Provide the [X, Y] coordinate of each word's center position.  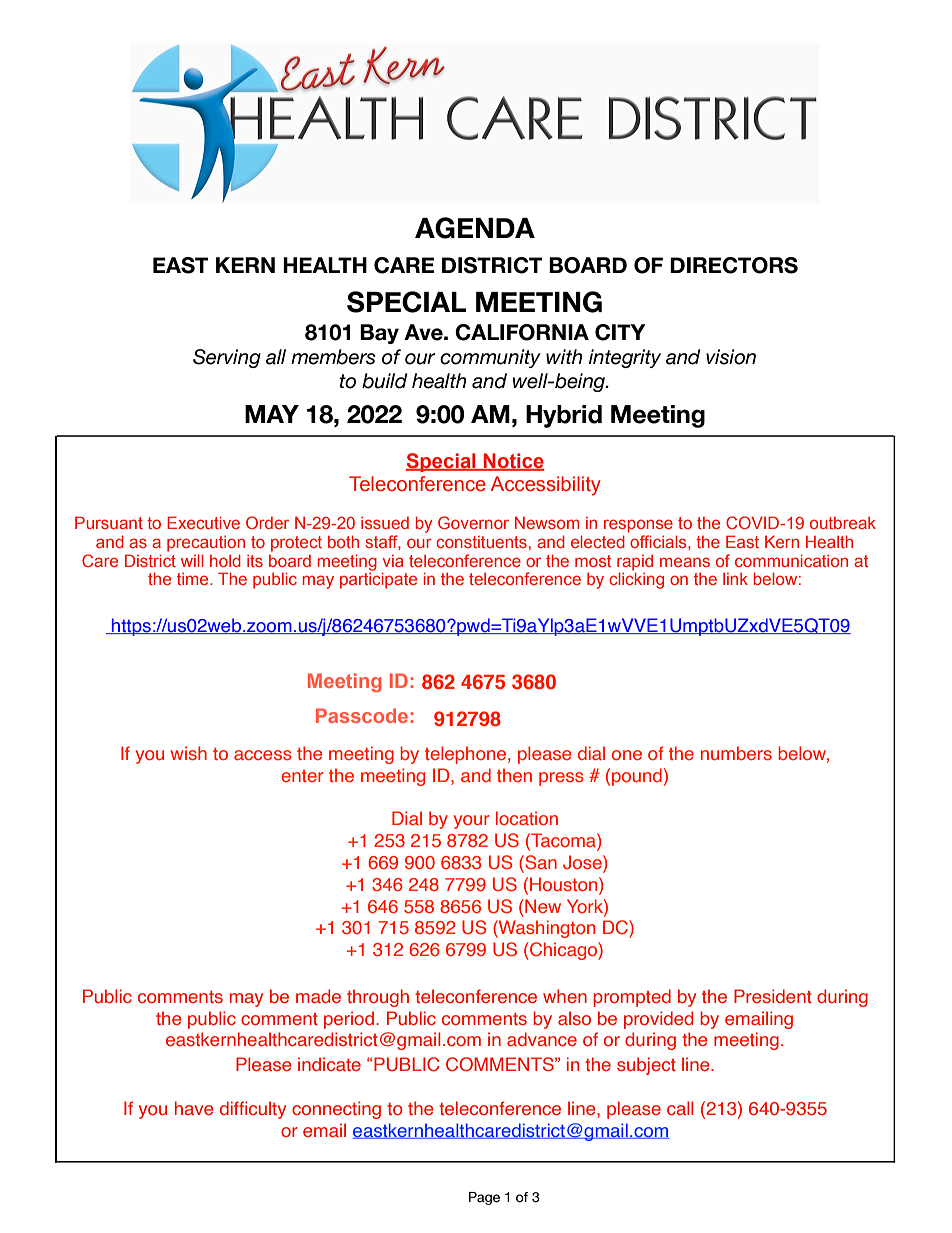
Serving [227, 358]
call [680, 1108]
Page [484, 1198]
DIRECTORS [734, 265]
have [194, 1108]
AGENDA [475, 228]
